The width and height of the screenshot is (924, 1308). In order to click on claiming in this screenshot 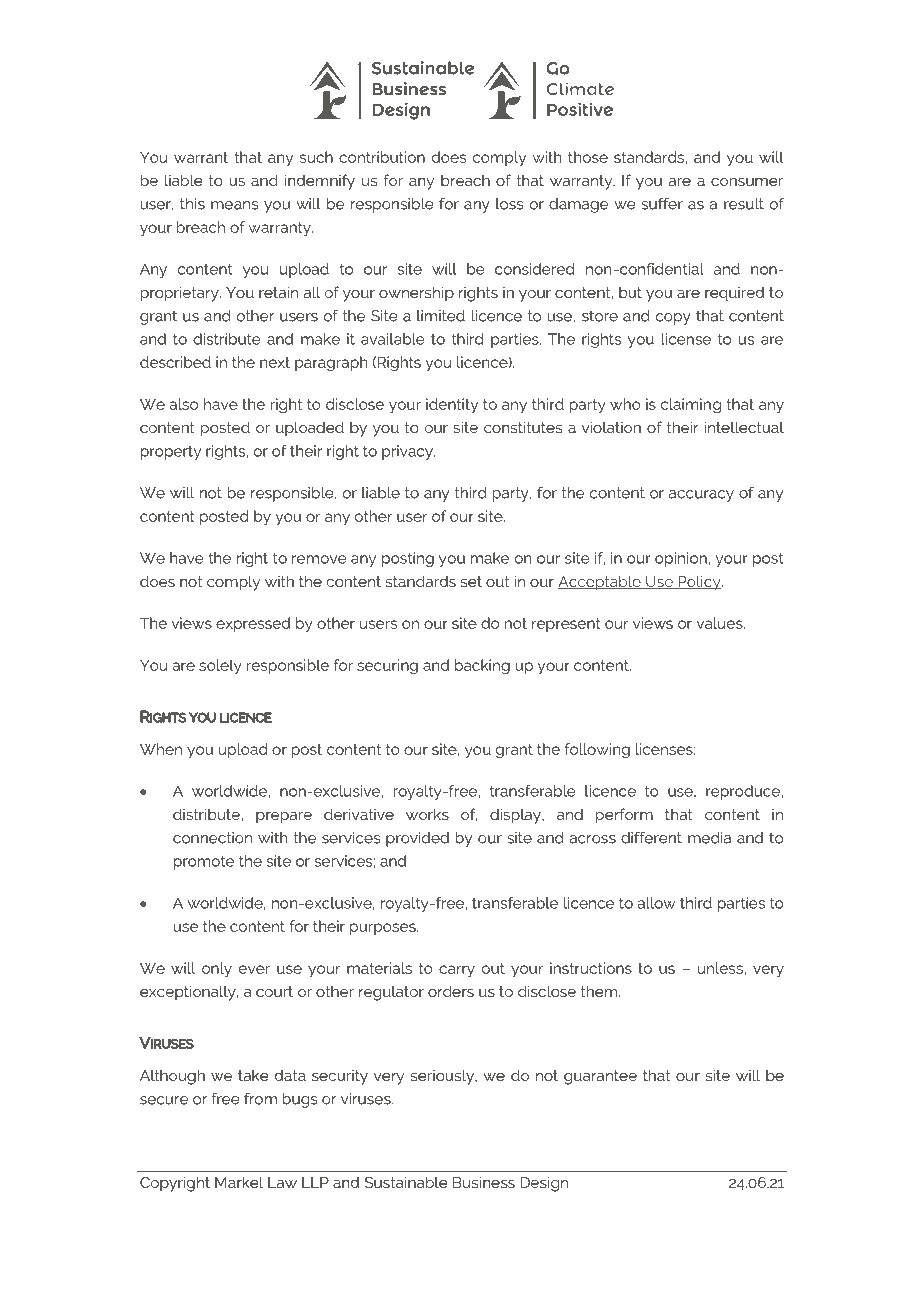, I will do `click(691, 405)`.
